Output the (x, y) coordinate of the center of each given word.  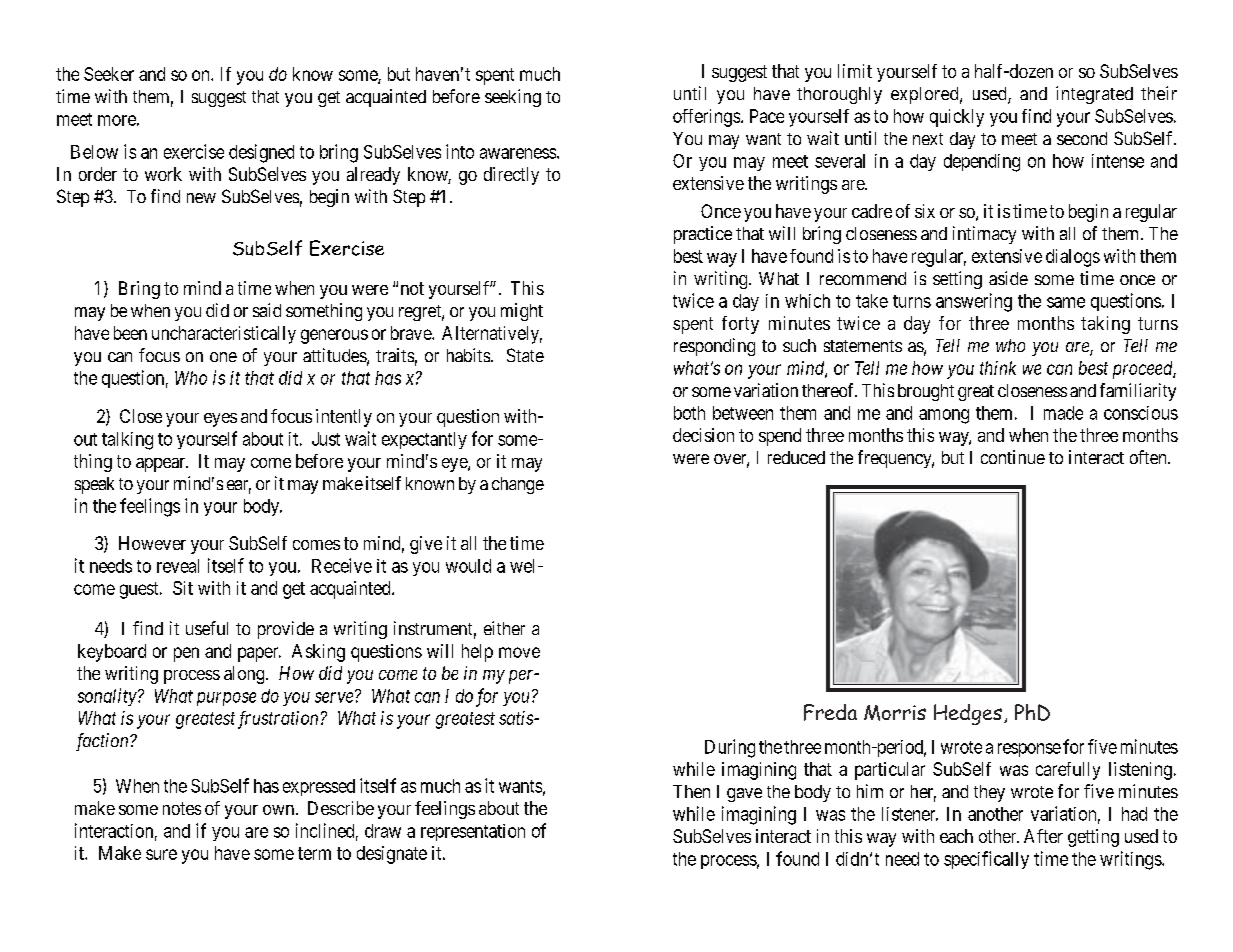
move (519, 652)
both (689, 413)
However (152, 543)
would (468, 566)
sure (161, 854)
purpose (226, 699)
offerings (706, 118)
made (1063, 413)
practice (703, 235)
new (201, 198)
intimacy (984, 235)
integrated (1094, 95)
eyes (220, 420)
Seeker (109, 74)
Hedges (968, 714)
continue (1013, 457)
